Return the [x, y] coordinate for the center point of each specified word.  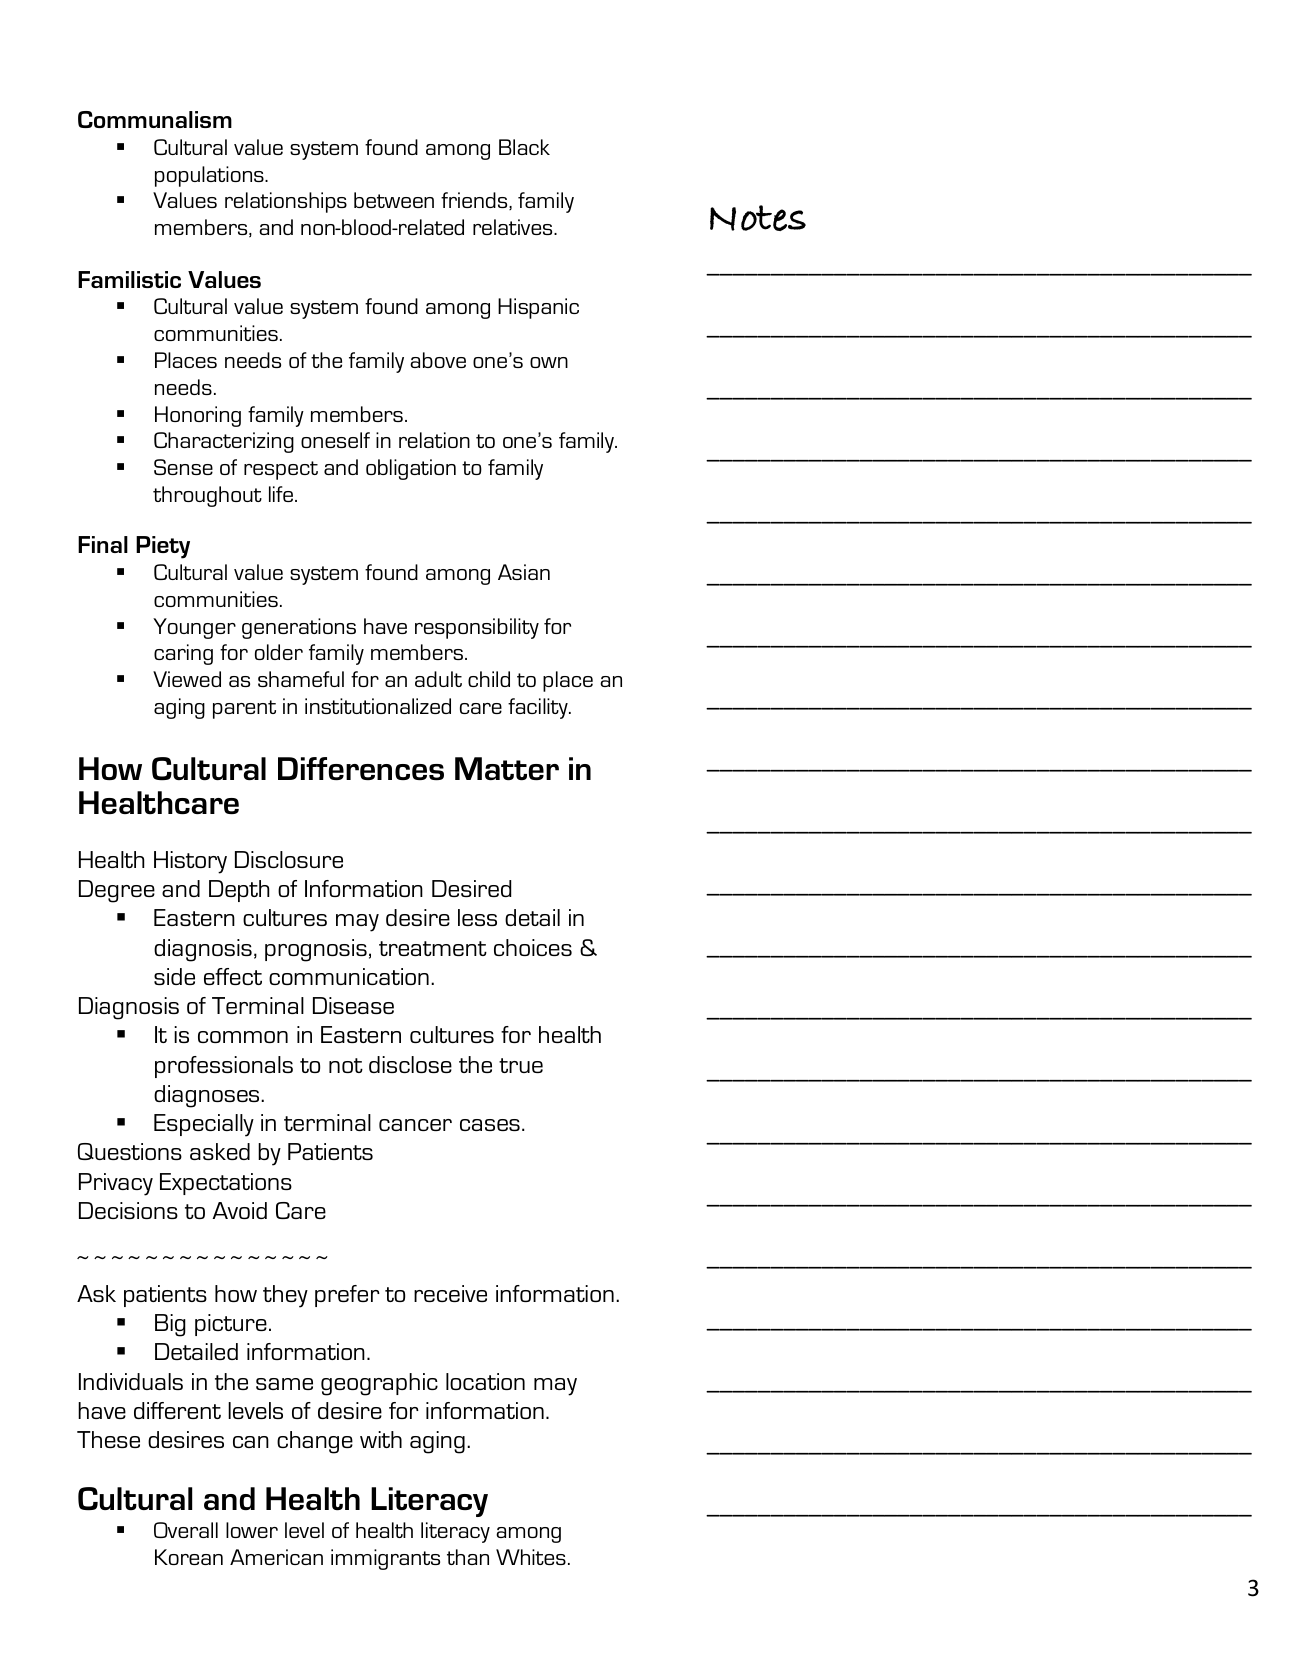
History [190, 862]
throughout [207, 496]
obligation [411, 469]
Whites [531, 1557]
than [468, 1557]
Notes [758, 218]
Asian [524, 572]
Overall [186, 1530]
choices [533, 947]
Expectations [226, 1184]
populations [210, 176]
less [477, 917]
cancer [415, 1125]
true [521, 1065]
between [394, 200]
